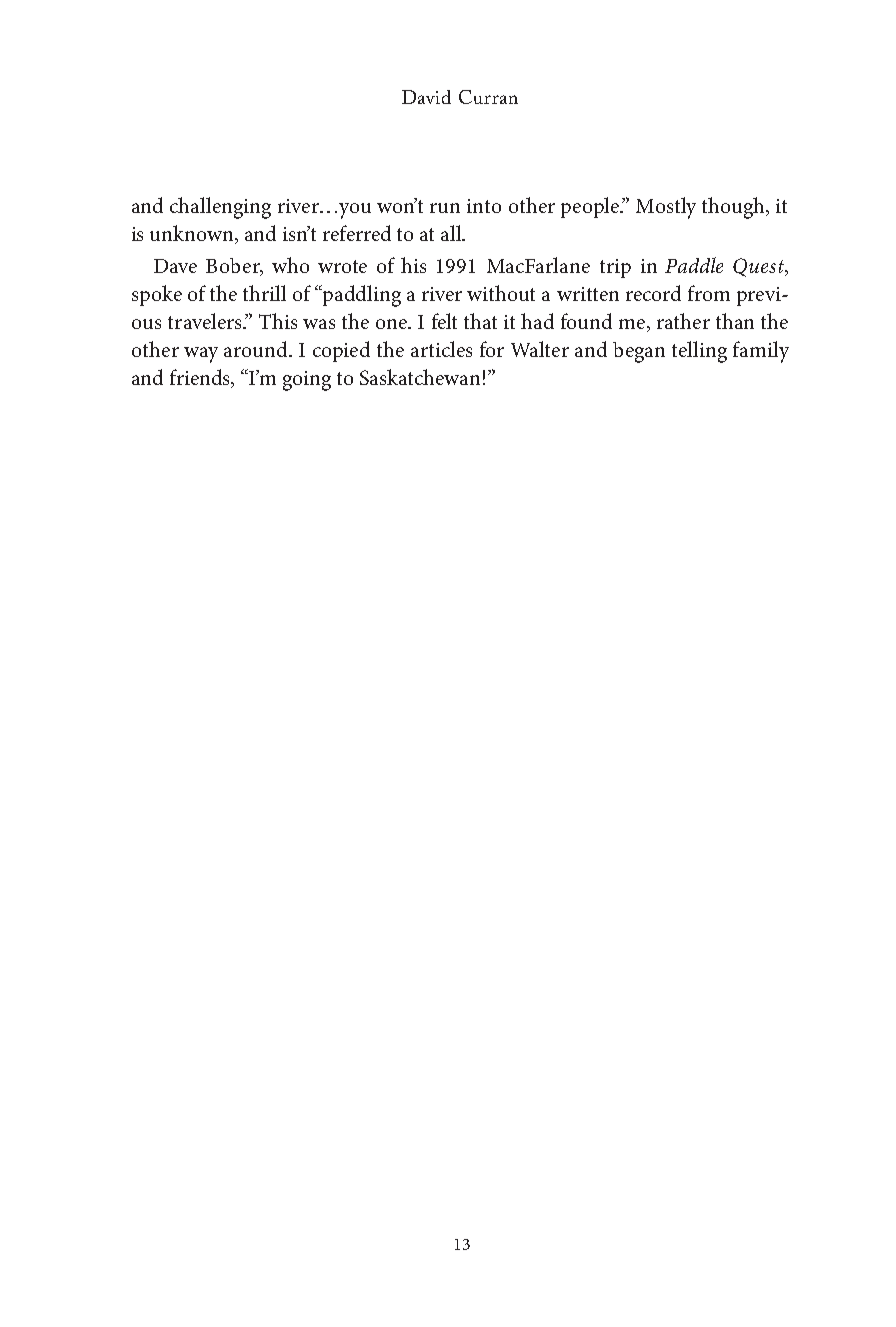 This screenshot has width=896, height=1327. I want to click on Curran, so click(488, 97).
